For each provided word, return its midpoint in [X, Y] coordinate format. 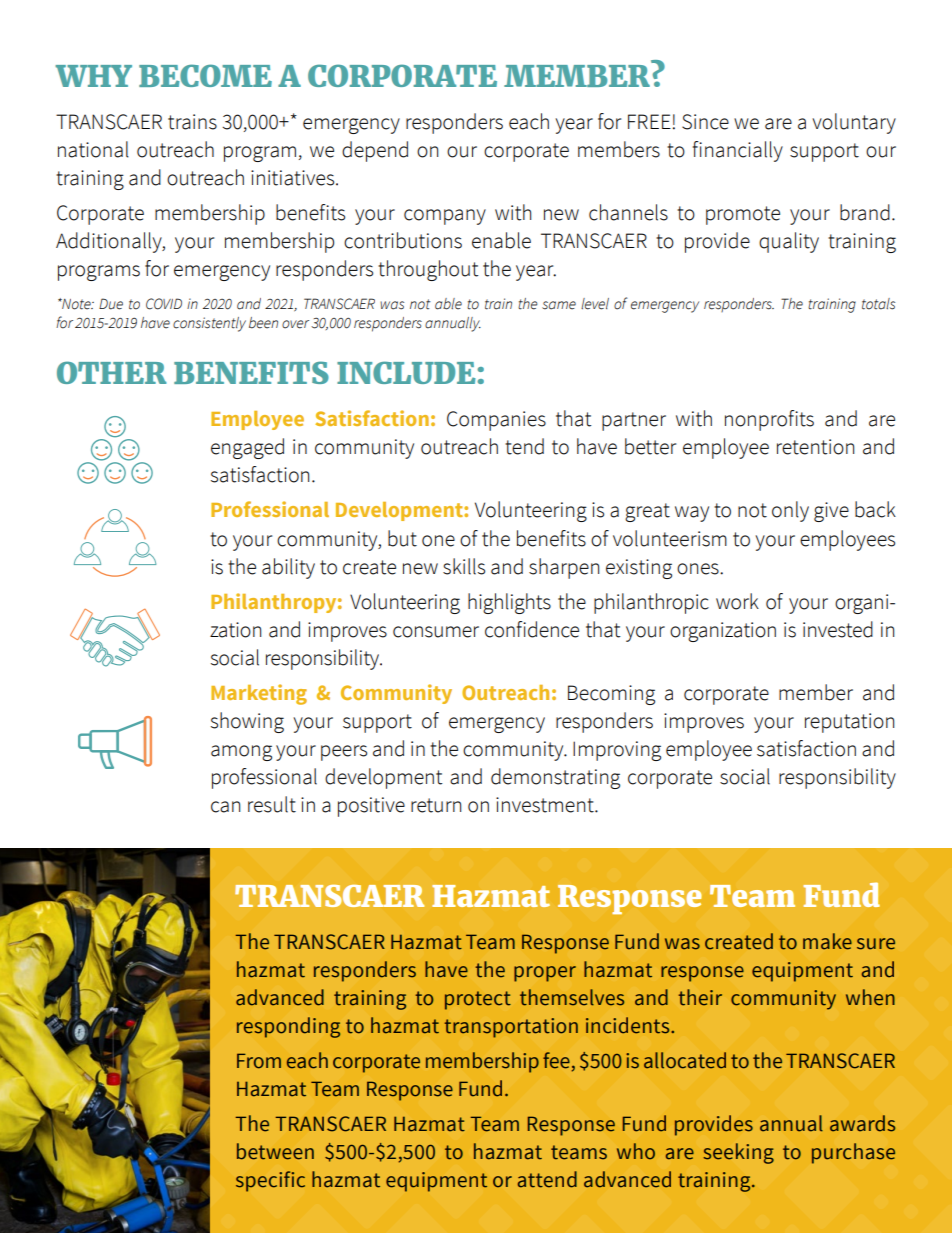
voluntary [854, 123]
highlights [509, 603]
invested [838, 629]
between [275, 1151]
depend [375, 151]
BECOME [205, 75]
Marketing [259, 694]
